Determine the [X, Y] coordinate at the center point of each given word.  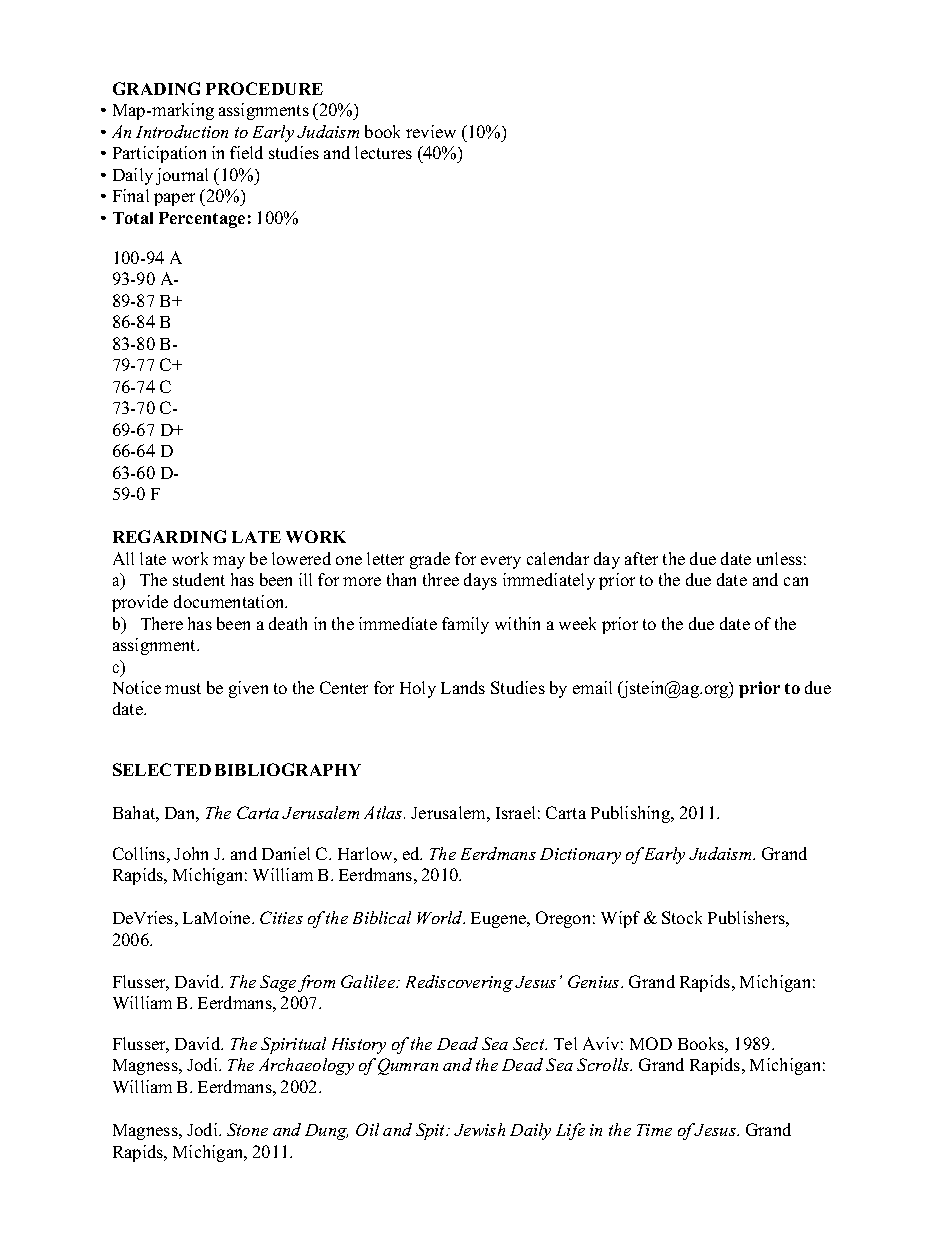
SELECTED [162, 769]
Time [654, 1130]
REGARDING [169, 536]
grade [430, 560]
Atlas [384, 812]
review [431, 131]
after [641, 558]
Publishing [632, 814]
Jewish [479, 1129]
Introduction [182, 131]
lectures [383, 152]
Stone [247, 1129]
